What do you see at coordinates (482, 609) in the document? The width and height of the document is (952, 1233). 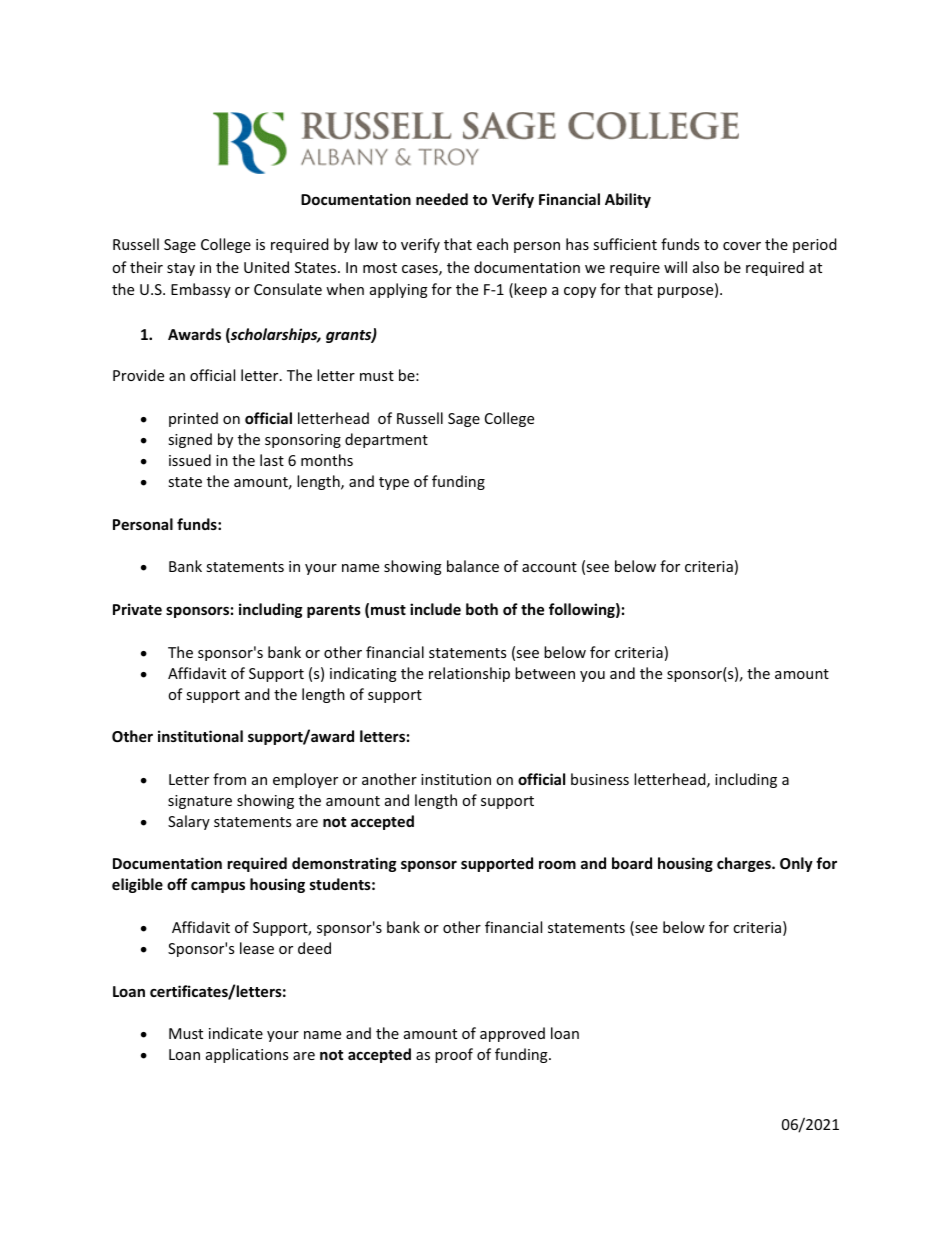 I see `both` at bounding box center [482, 609].
